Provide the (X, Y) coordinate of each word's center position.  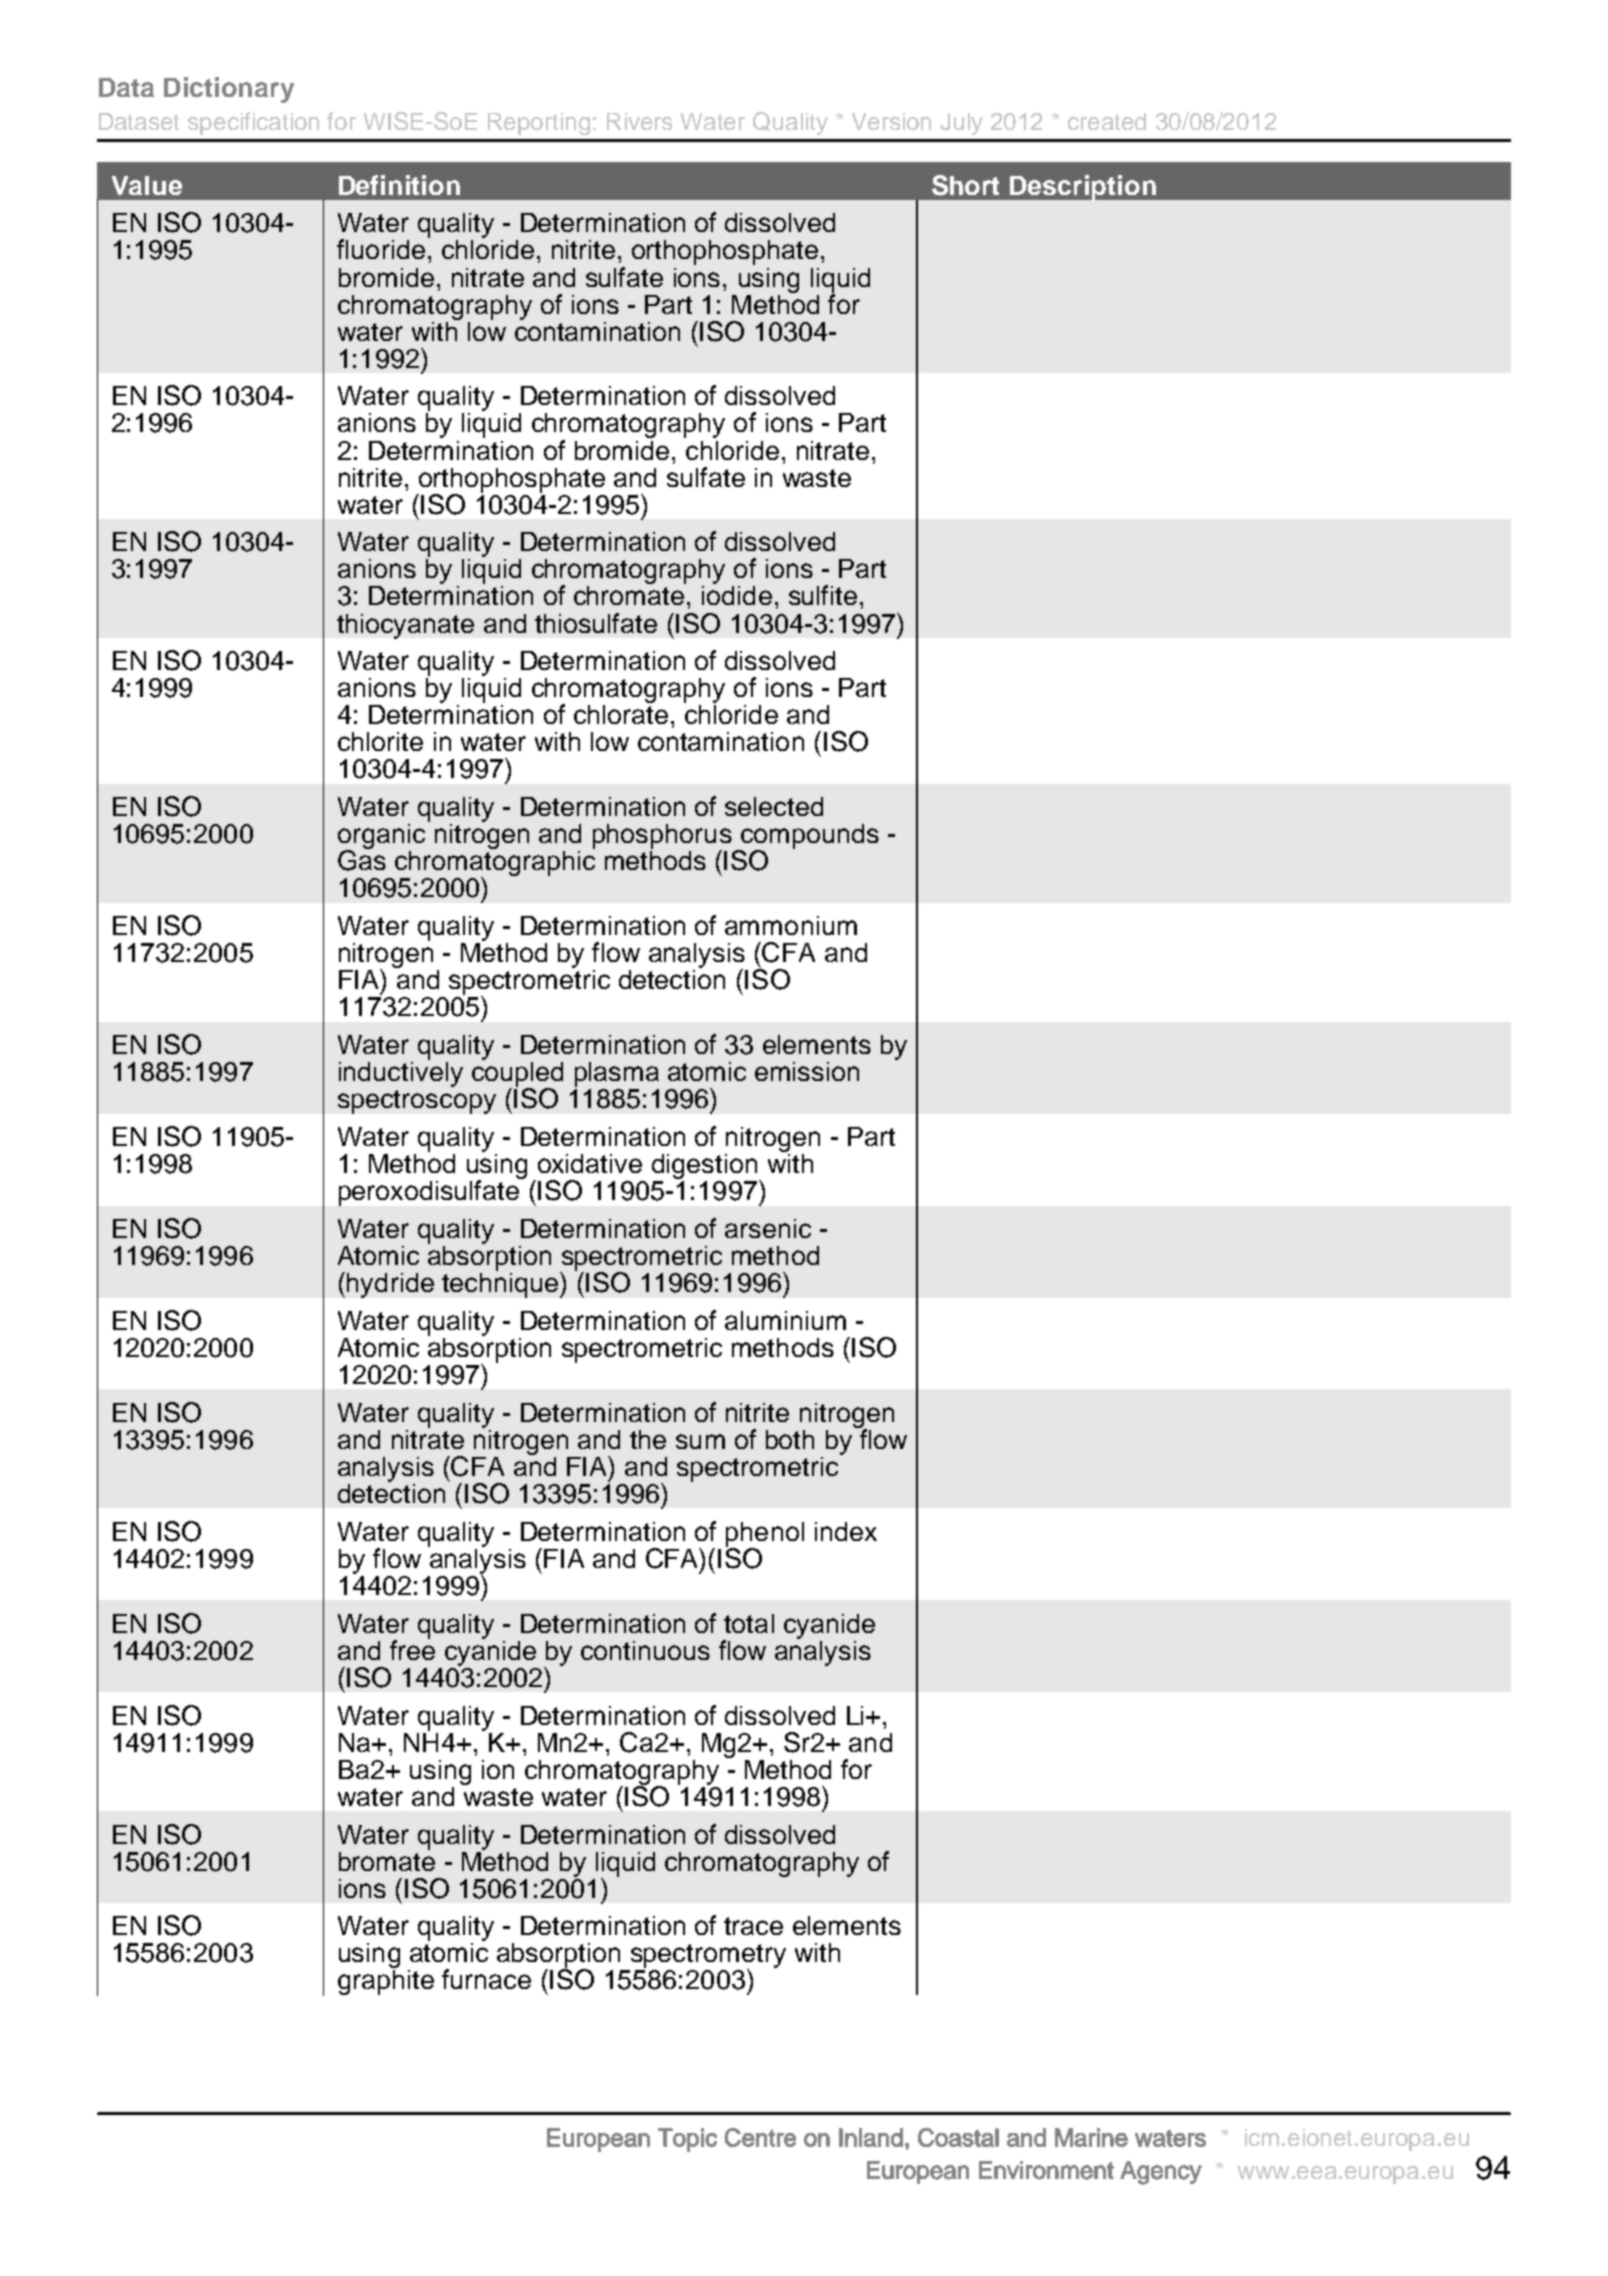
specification (253, 123)
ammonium (791, 925)
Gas (362, 859)
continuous (645, 1650)
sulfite (823, 595)
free (412, 1649)
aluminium (785, 1320)
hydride (390, 1285)
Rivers (639, 121)
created (1107, 121)
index (846, 1531)
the (648, 1439)
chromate (629, 595)
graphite (386, 1982)
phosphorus (662, 837)
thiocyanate (405, 626)
